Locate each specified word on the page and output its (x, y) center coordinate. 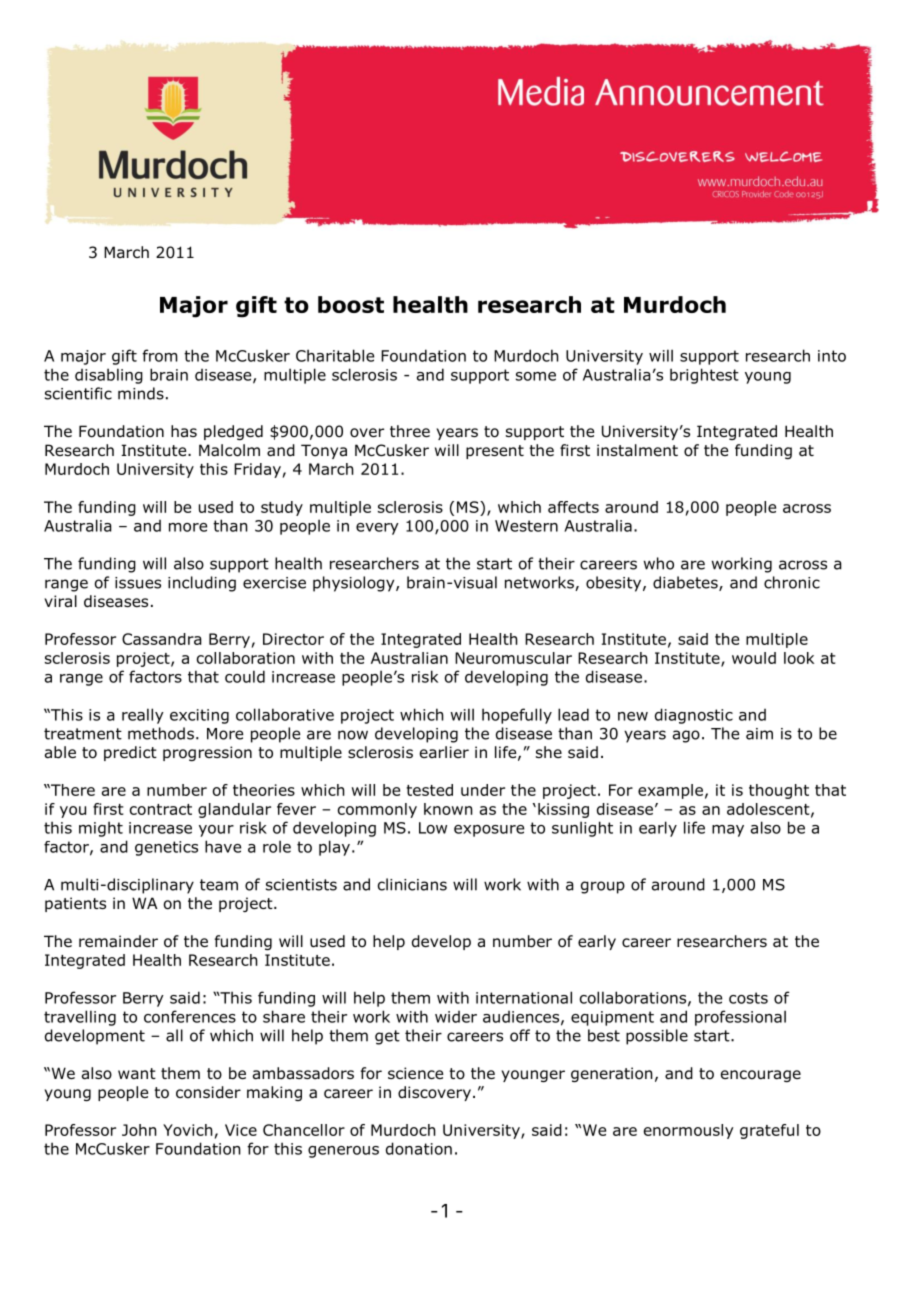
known (448, 809)
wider (456, 1017)
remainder (118, 941)
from (160, 355)
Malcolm (229, 450)
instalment (637, 450)
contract (161, 809)
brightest (704, 376)
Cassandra (162, 639)
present (495, 452)
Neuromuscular (513, 658)
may (728, 831)
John (139, 1130)
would (754, 658)
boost (351, 304)
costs (748, 998)
